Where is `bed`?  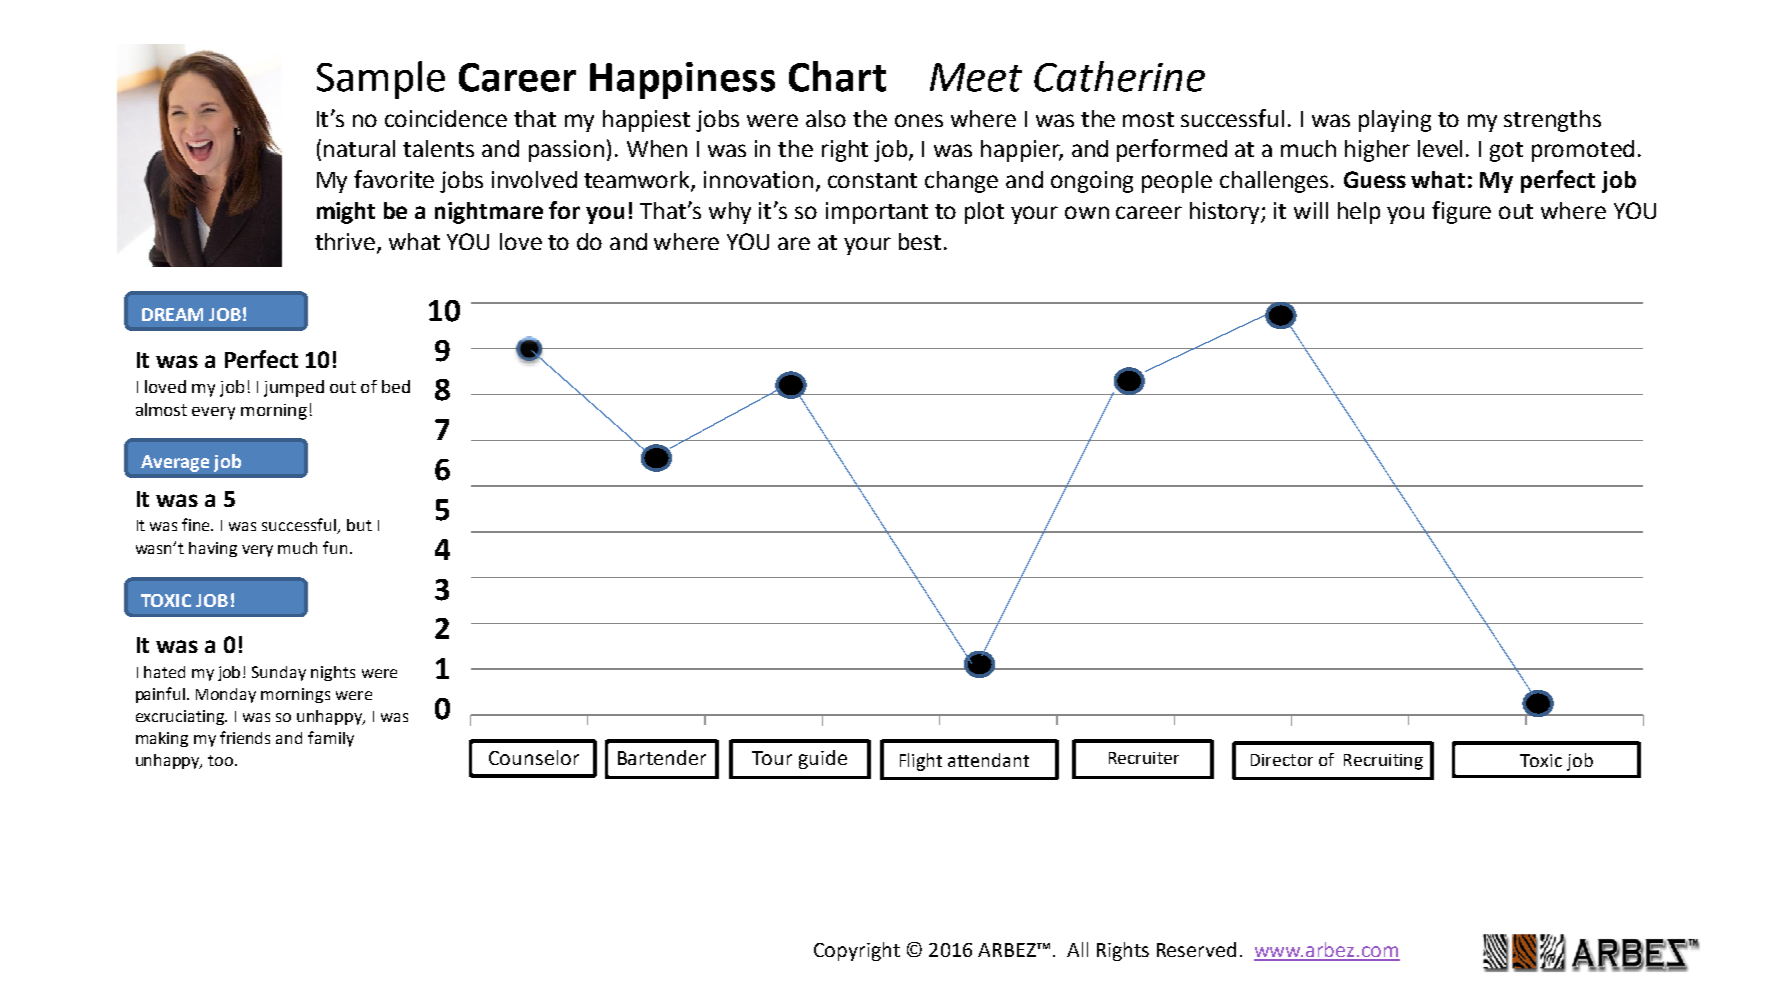
bed is located at coordinates (396, 386).
